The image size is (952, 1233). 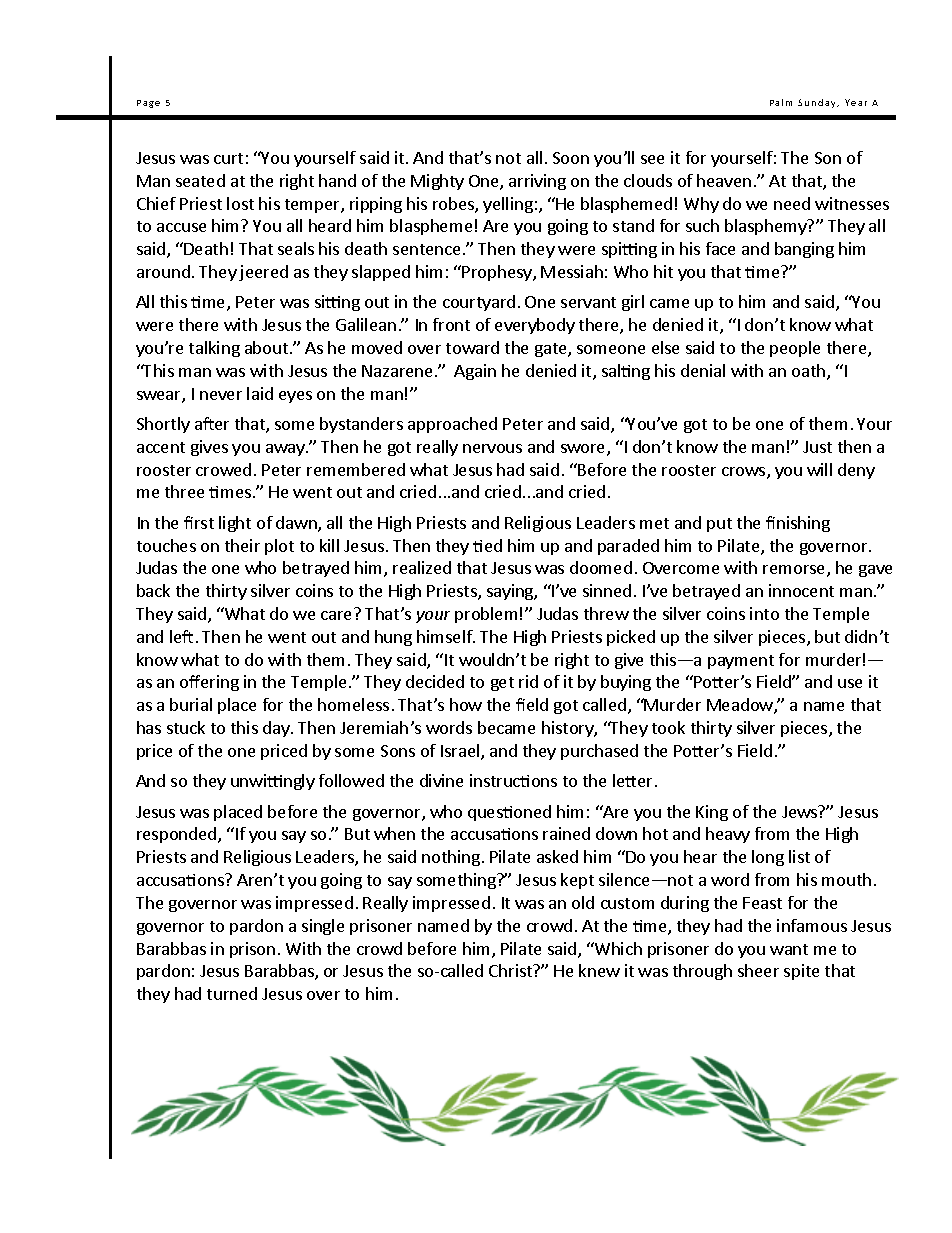 I want to click on offering, so click(x=209, y=683).
